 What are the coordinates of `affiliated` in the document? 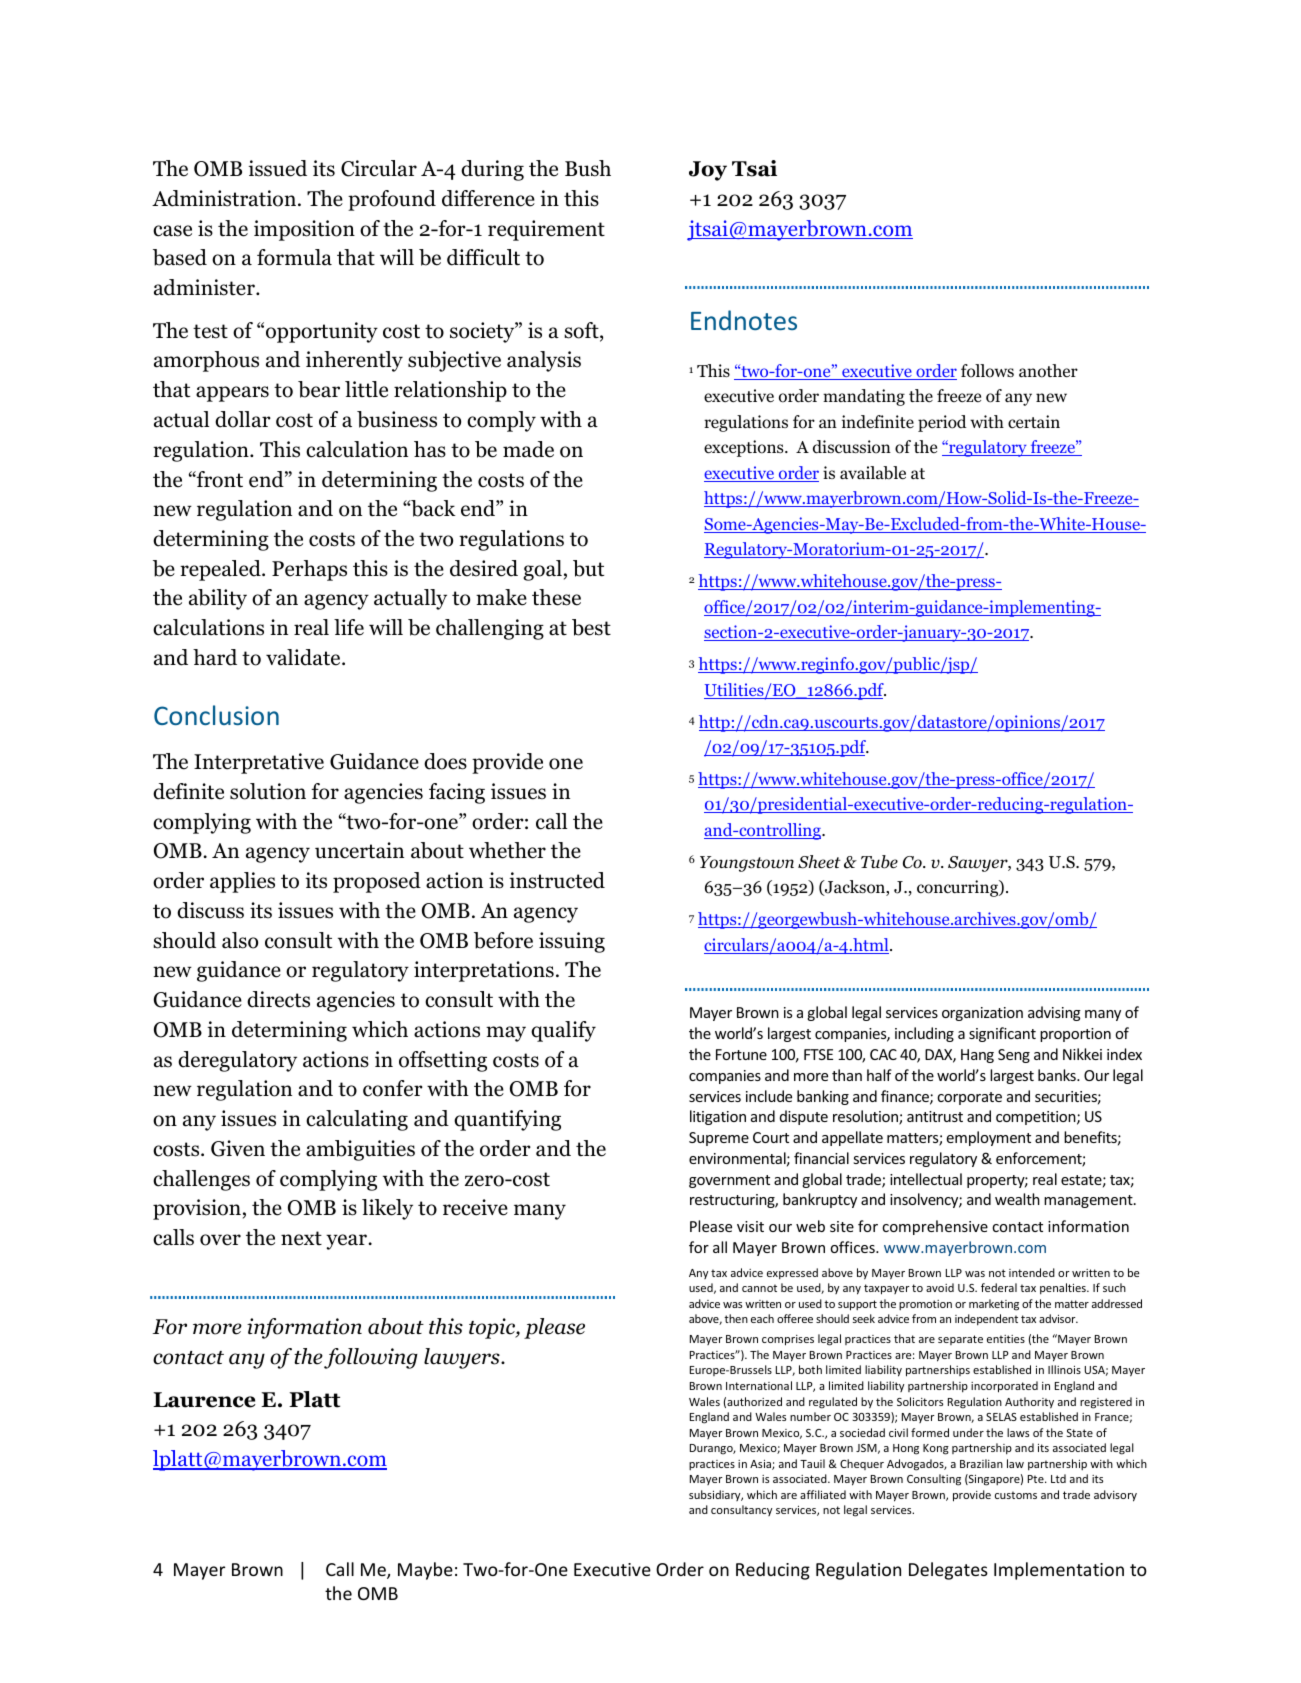 It's located at (823, 1494).
